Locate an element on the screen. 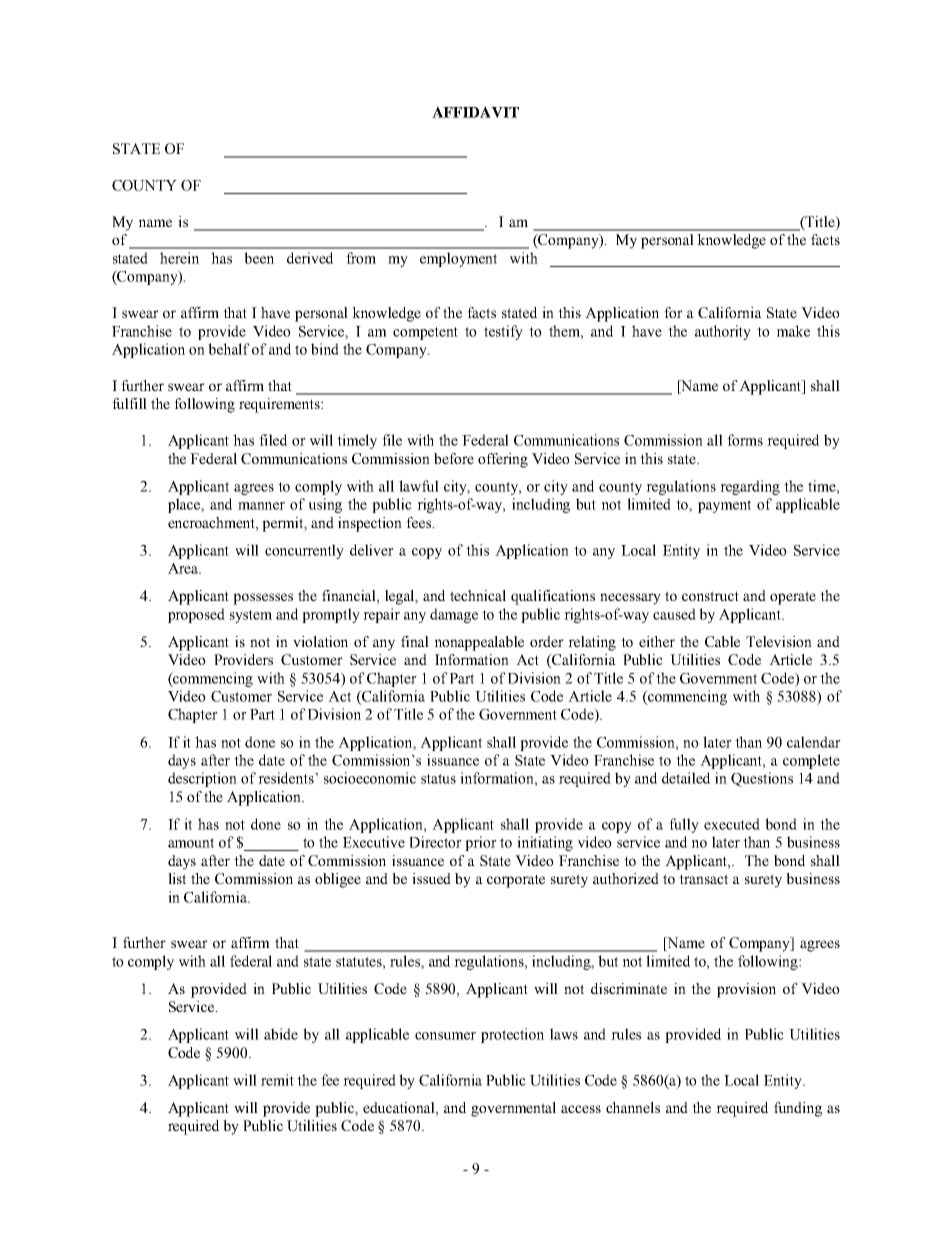 Image resolution: width=952 pixels, height=1233 pixels. herein is located at coordinates (179, 258).
